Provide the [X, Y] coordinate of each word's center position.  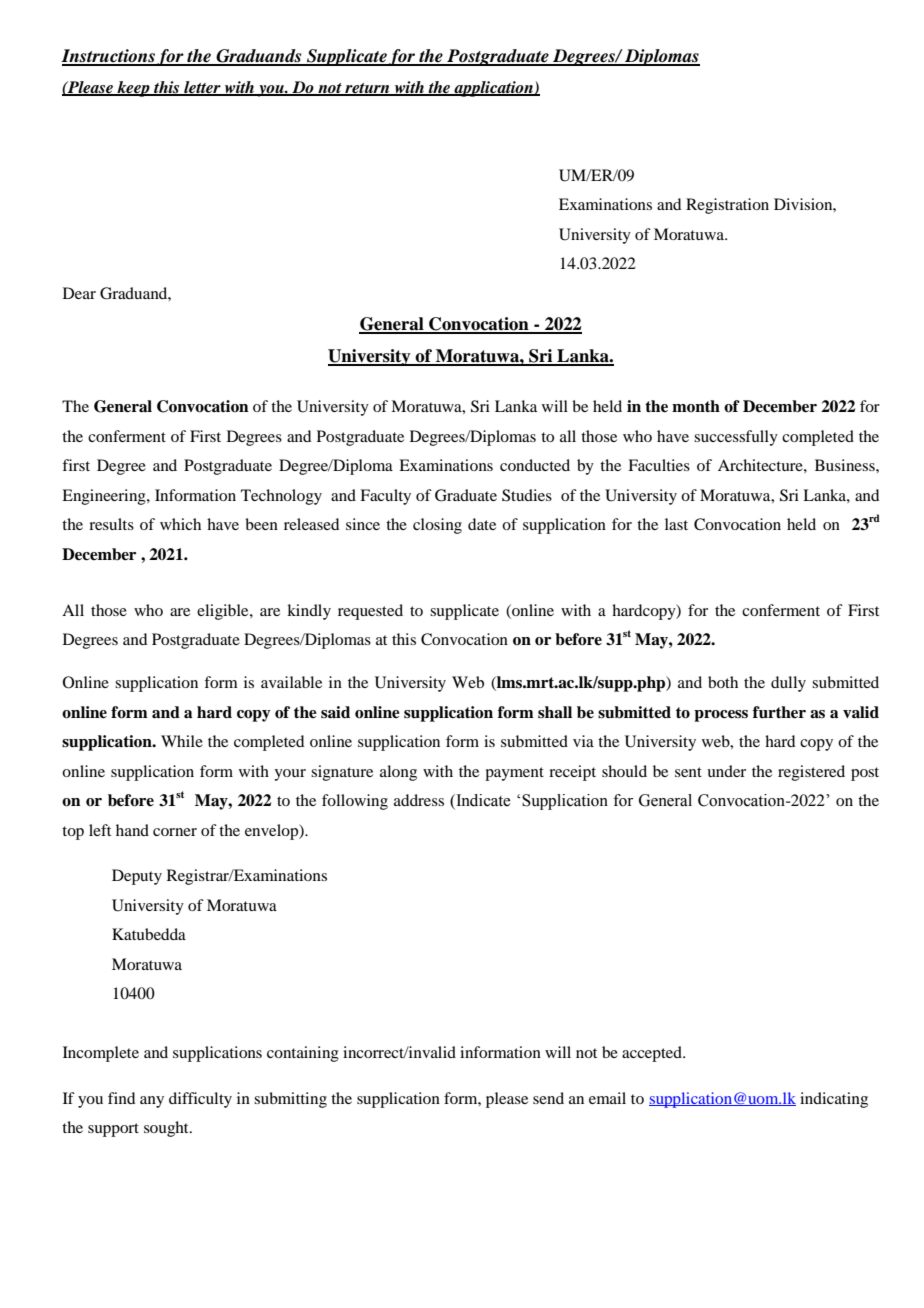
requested [370, 612]
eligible [224, 612]
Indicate [482, 801]
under [726, 771]
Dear [79, 293]
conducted [535, 465]
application [493, 89]
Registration [727, 206]
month [696, 406]
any [152, 1102]
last [676, 524]
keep [133, 89]
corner [175, 832]
